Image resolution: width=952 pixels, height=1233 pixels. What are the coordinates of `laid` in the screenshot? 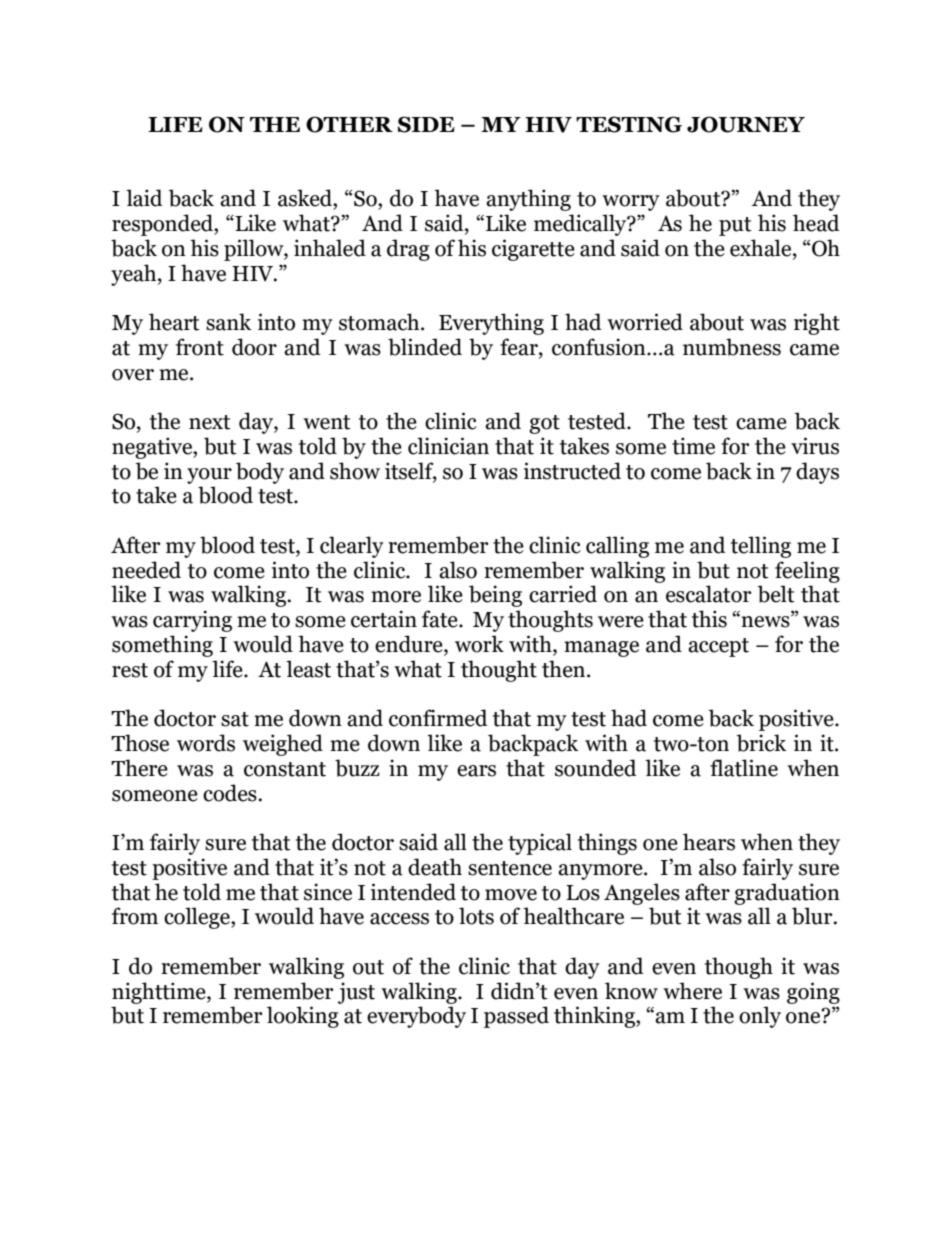 It's located at (144, 198).
